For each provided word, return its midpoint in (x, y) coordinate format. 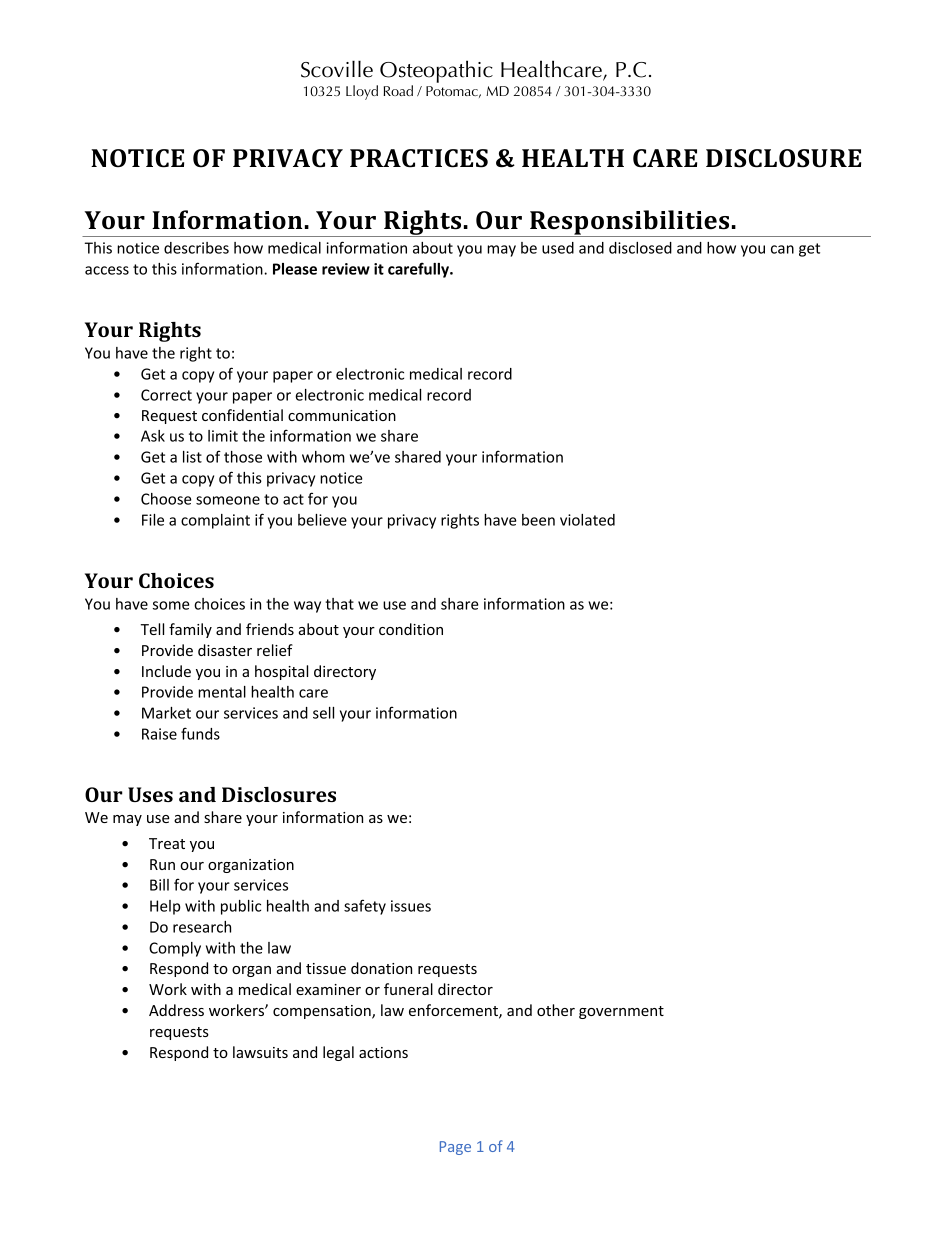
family (190, 630)
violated (587, 520)
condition (411, 629)
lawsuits (260, 1052)
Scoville (337, 69)
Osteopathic (436, 73)
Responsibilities (630, 223)
